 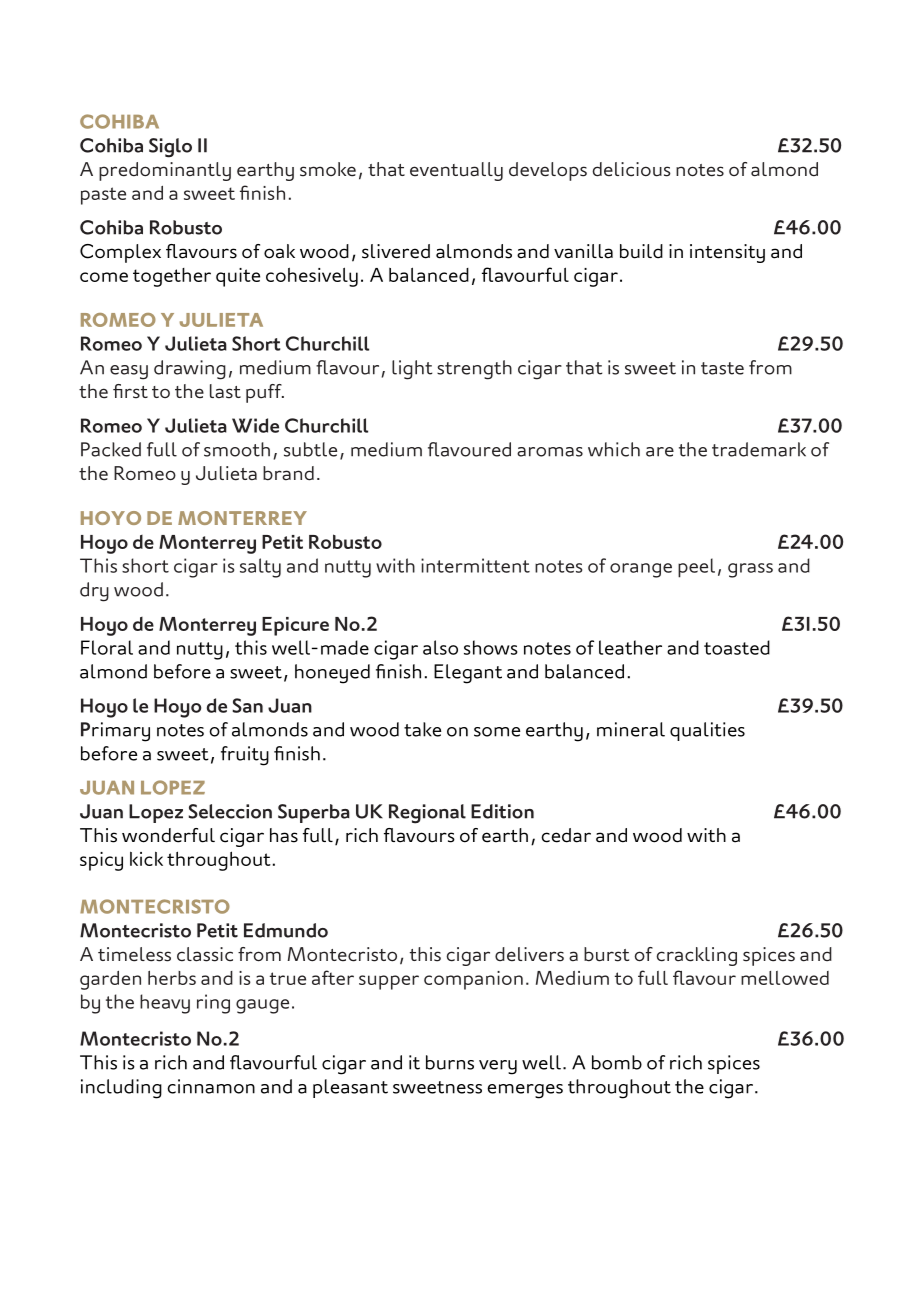 I want to click on predominantly, so click(x=165, y=171).
